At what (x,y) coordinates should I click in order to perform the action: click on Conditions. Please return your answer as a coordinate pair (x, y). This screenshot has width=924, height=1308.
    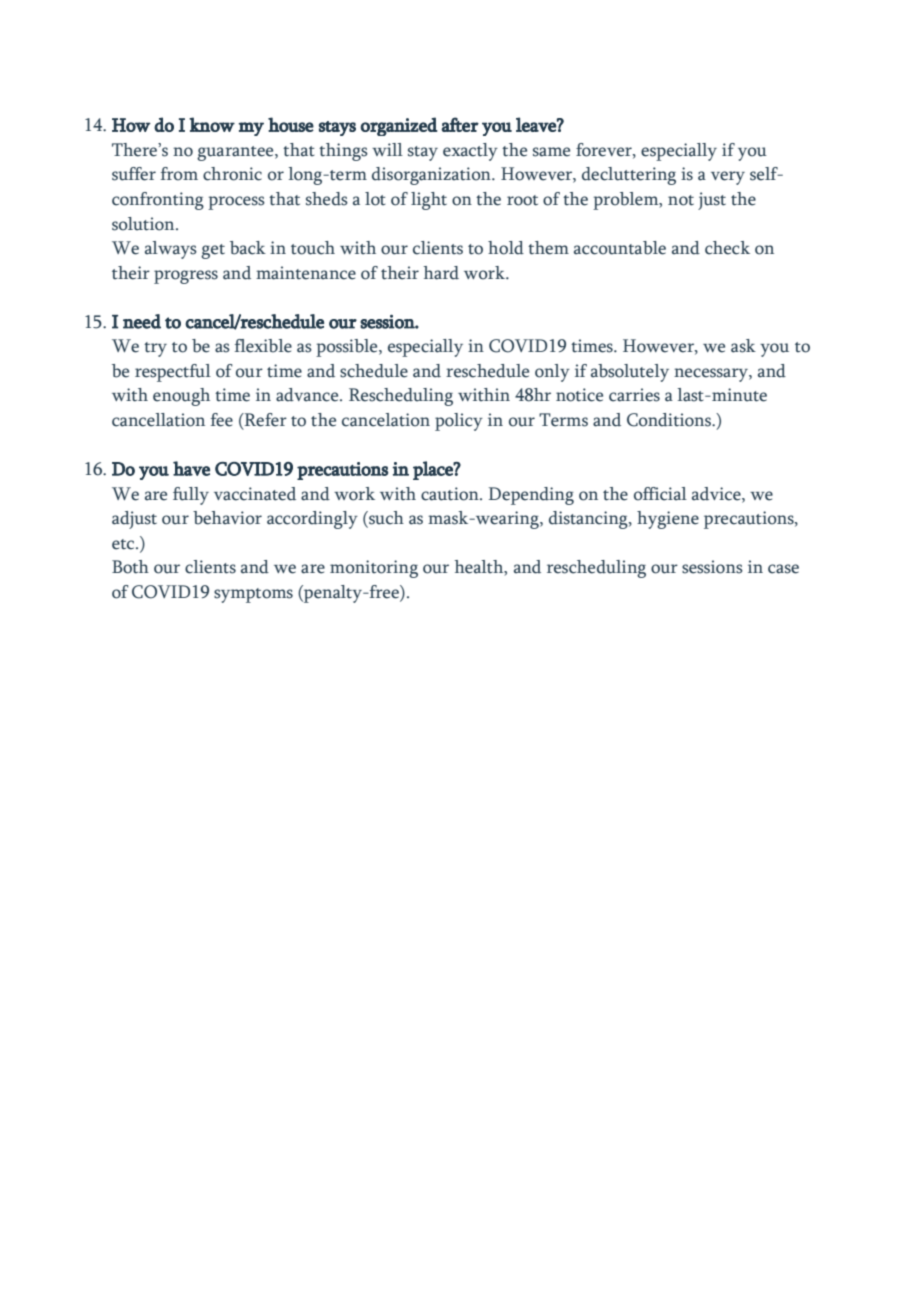
    Looking at the image, I should click on (670, 420).
